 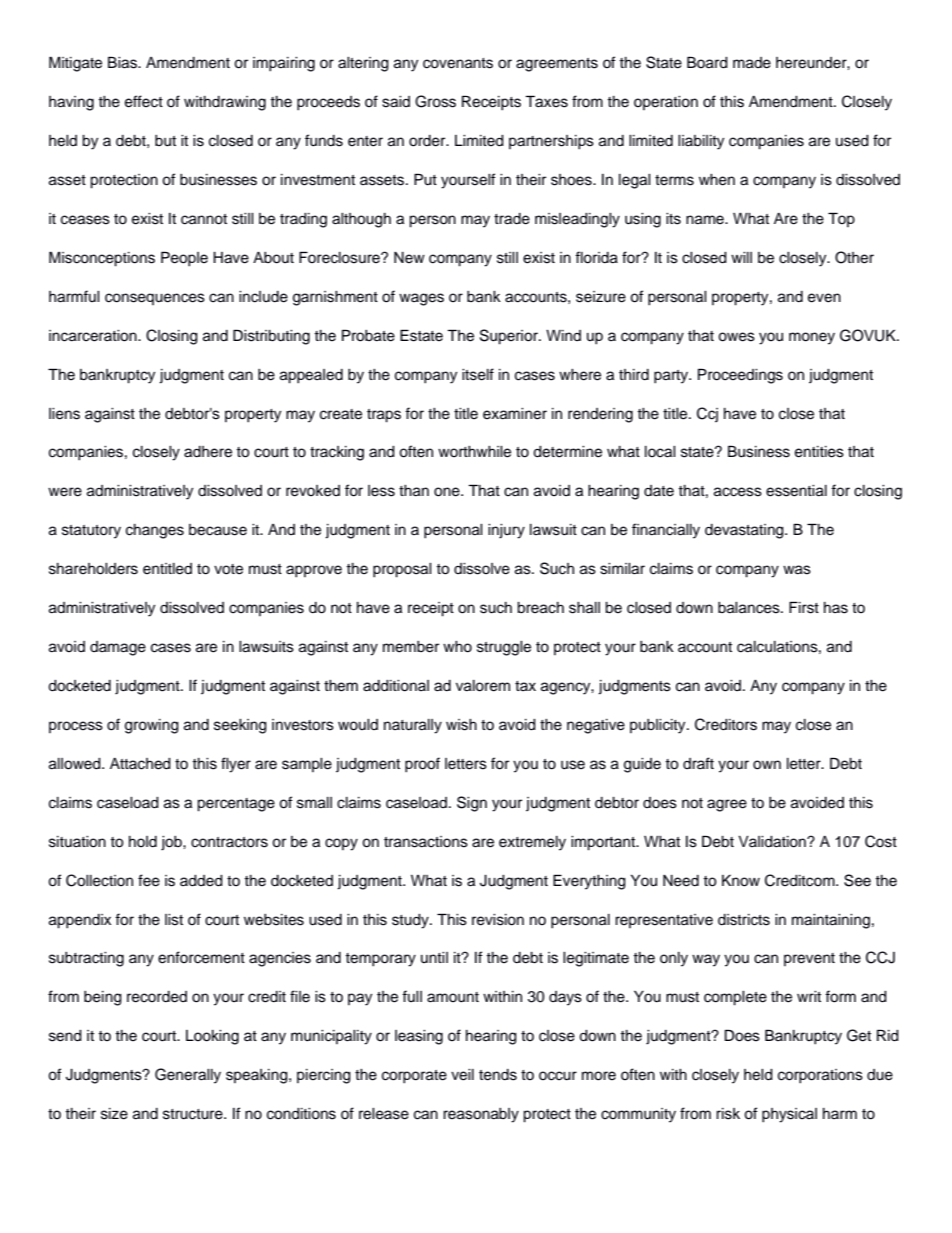 What do you see at coordinates (228, 569) in the screenshot?
I see `vote` at bounding box center [228, 569].
